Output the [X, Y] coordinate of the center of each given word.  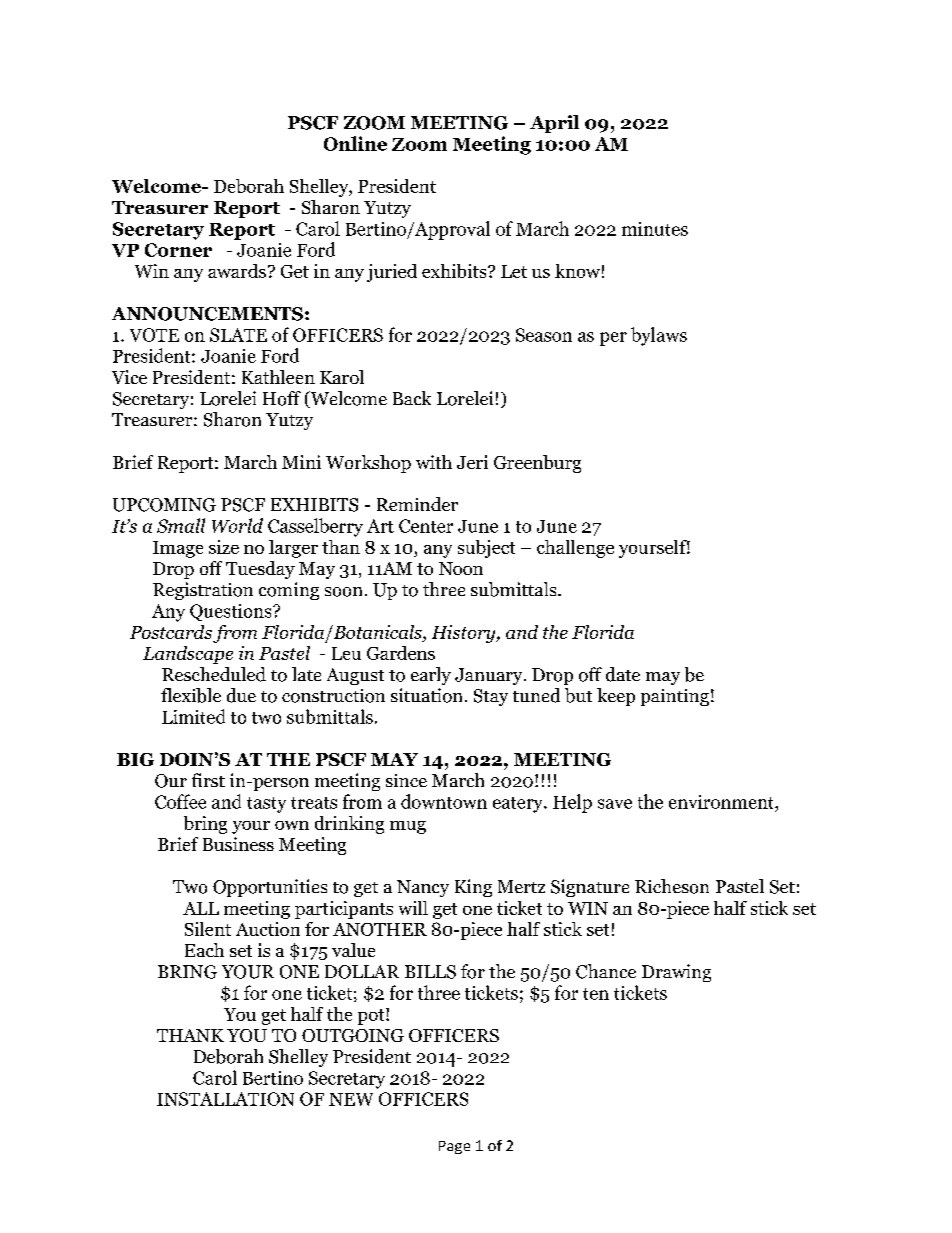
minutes [655, 229]
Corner [178, 250]
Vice [129, 377]
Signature [590, 888]
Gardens [401, 653]
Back [412, 398]
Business [238, 844]
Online [355, 143]
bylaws [659, 336]
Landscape [188, 655]
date [623, 674]
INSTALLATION [225, 1099]
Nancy [423, 888]
